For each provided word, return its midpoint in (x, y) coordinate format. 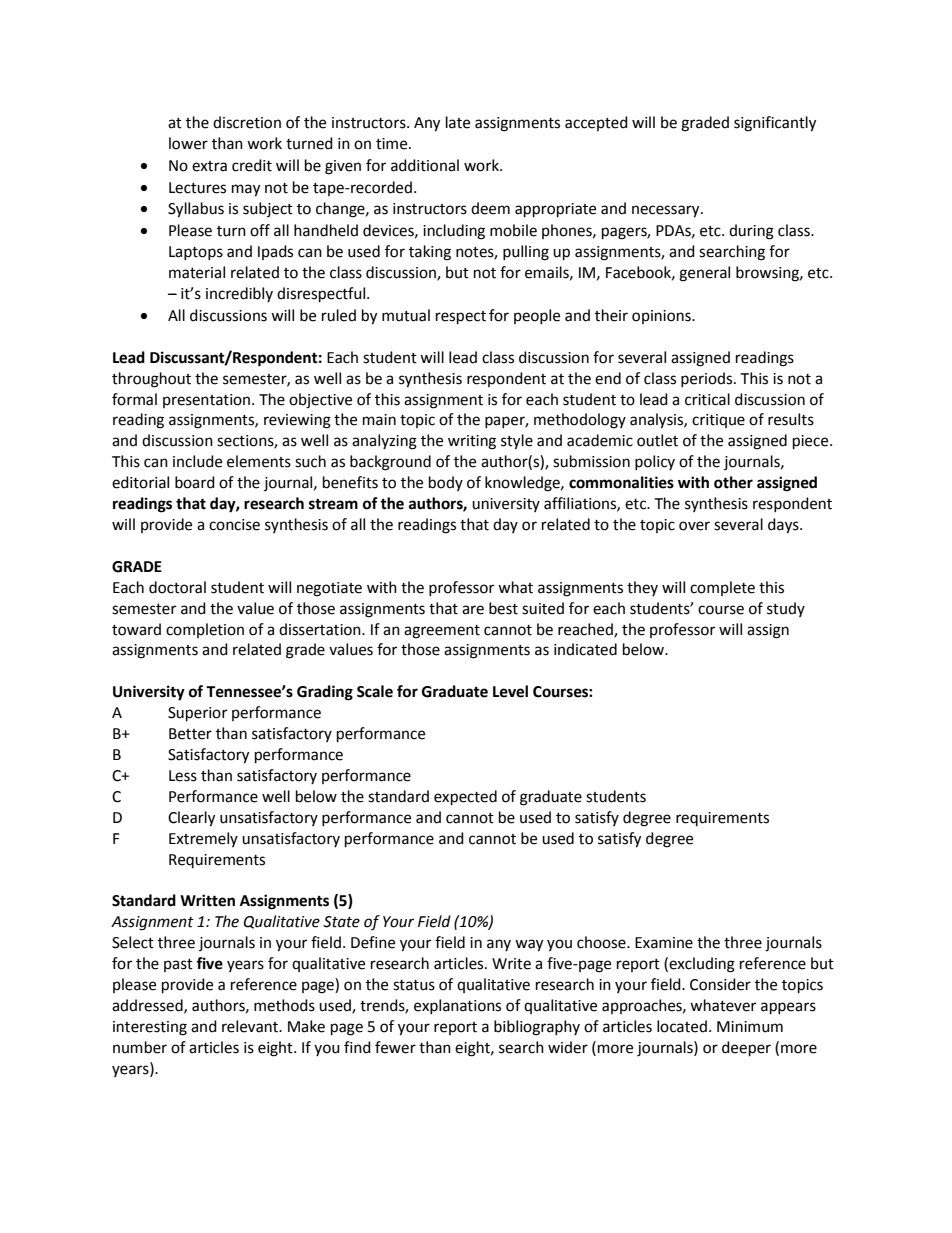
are (473, 610)
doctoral (177, 587)
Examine (664, 943)
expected (465, 798)
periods (708, 379)
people (537, 316)
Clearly (191, 819)
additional (425, 165)
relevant (251, 1026)
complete (722, 588)
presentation (208, 401)
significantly (775, 124)
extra (209, 166)
